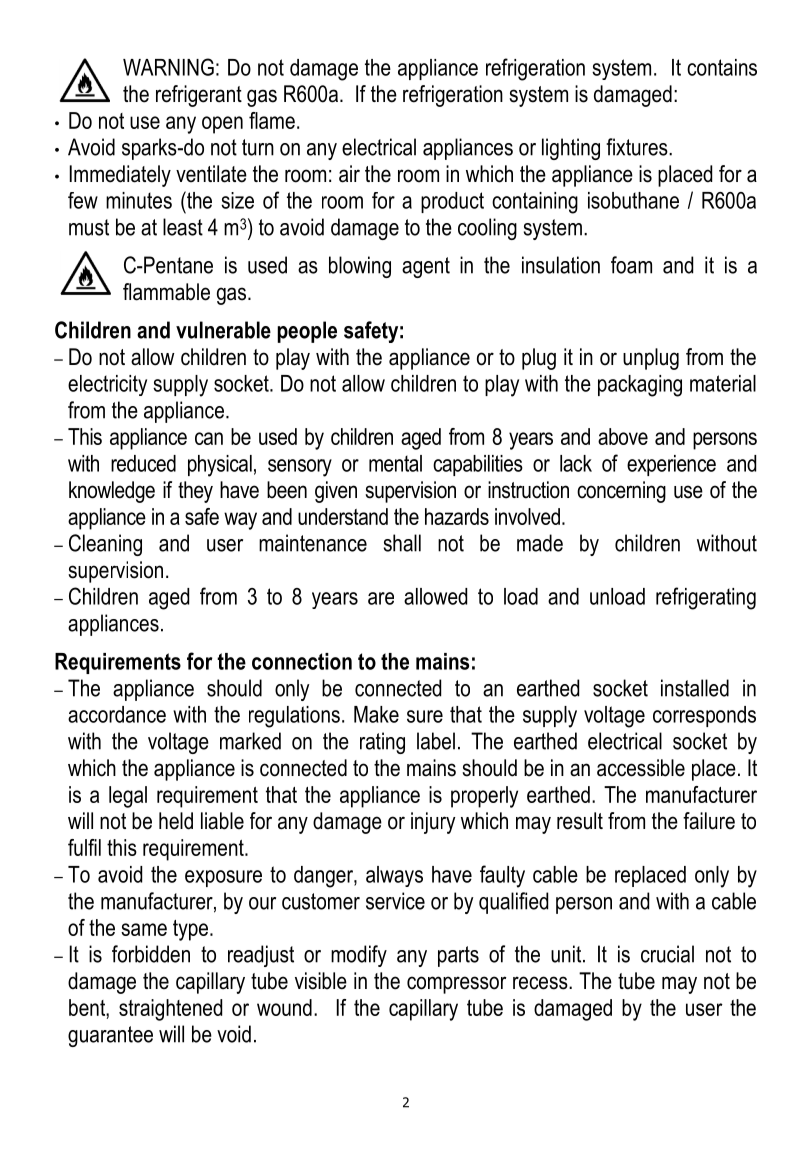 The height and width of the image is (1151, 812). Describe the element at coordinates (638, 147) in the image. I see `fixtures` at that location.
